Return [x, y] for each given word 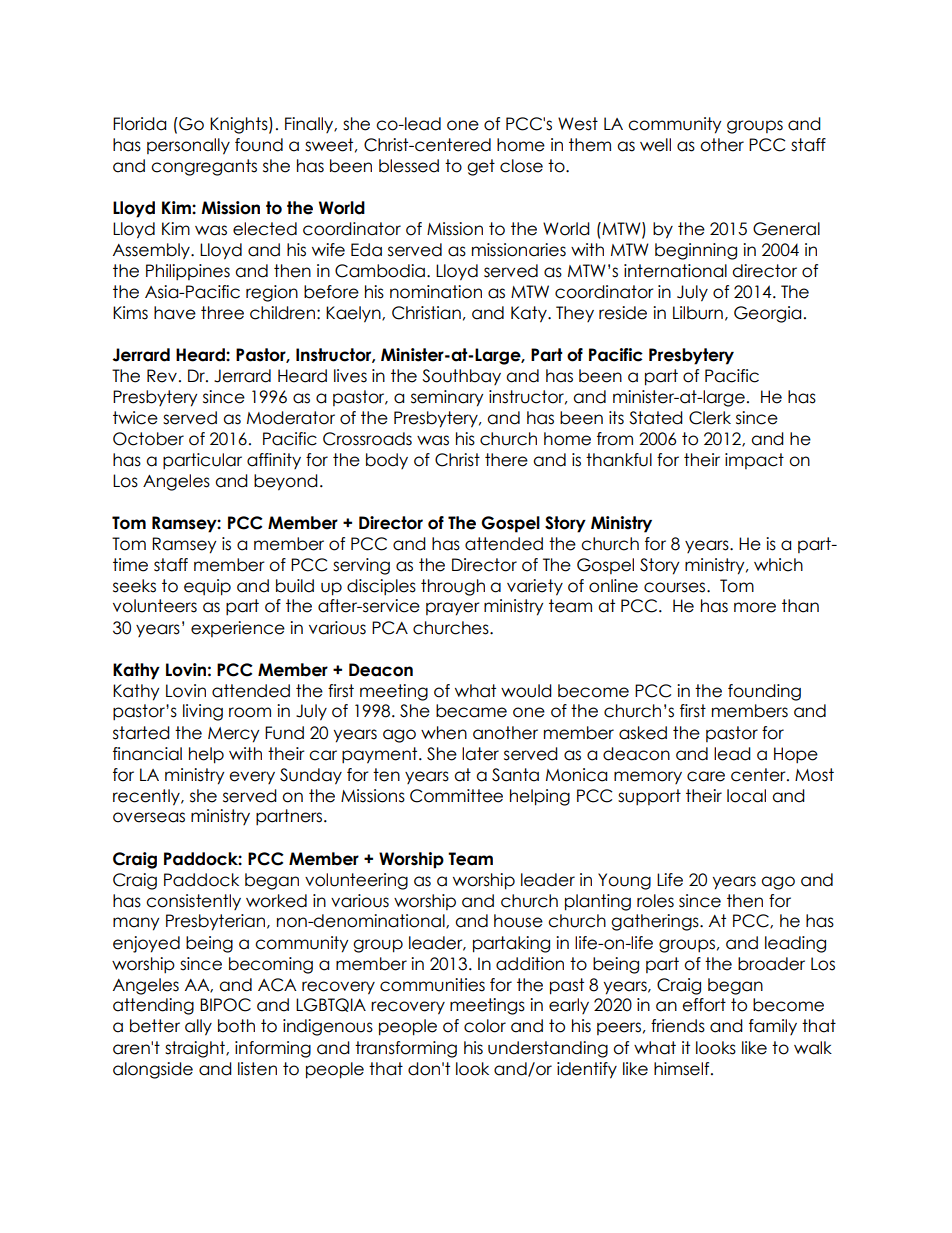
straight [196, 1049]
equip [207, 587]
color [485, 1026]
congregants [204, 167]
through [453, 587]
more [755, 607]
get [481, 167]
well [655, 145]
